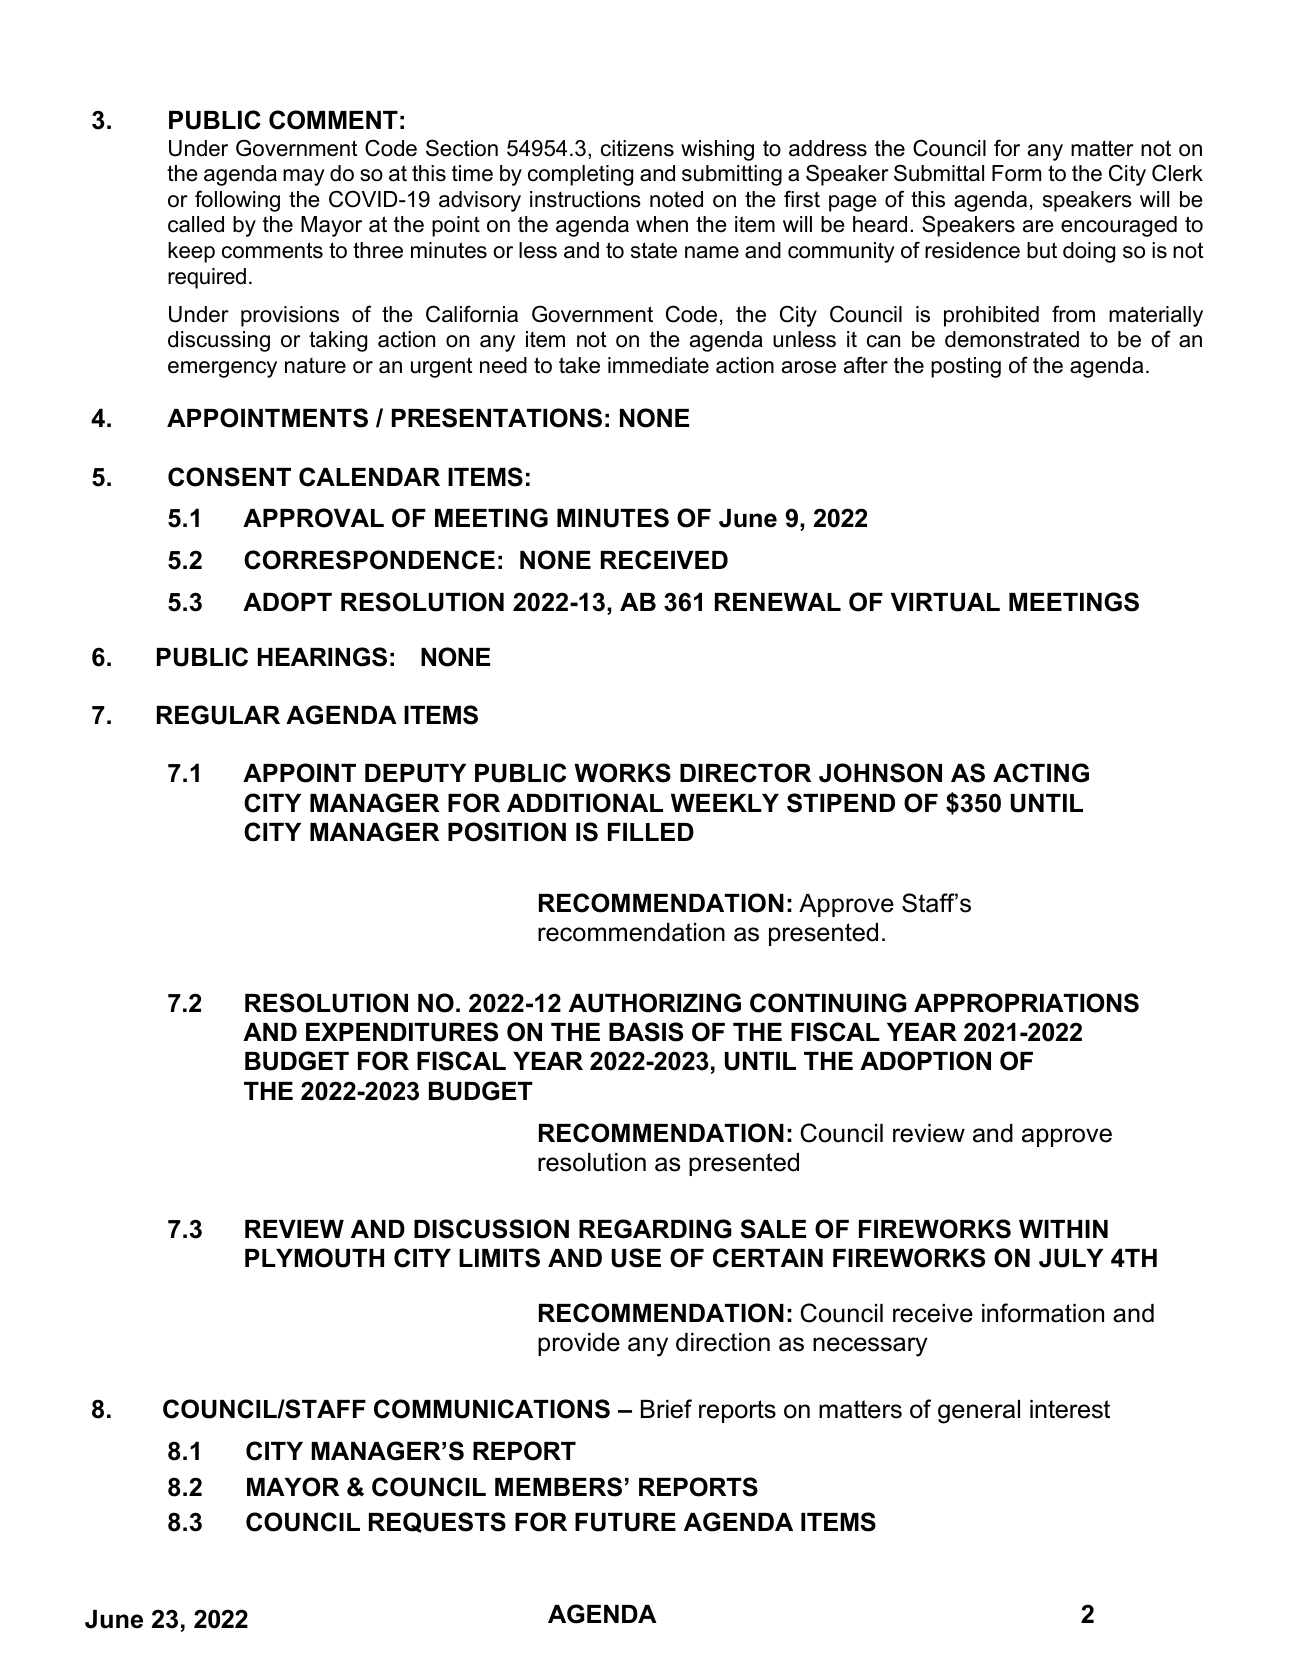 This screenshot has height=1675, width=1294. I want to click on RENEWAL, so click(778, 602).
